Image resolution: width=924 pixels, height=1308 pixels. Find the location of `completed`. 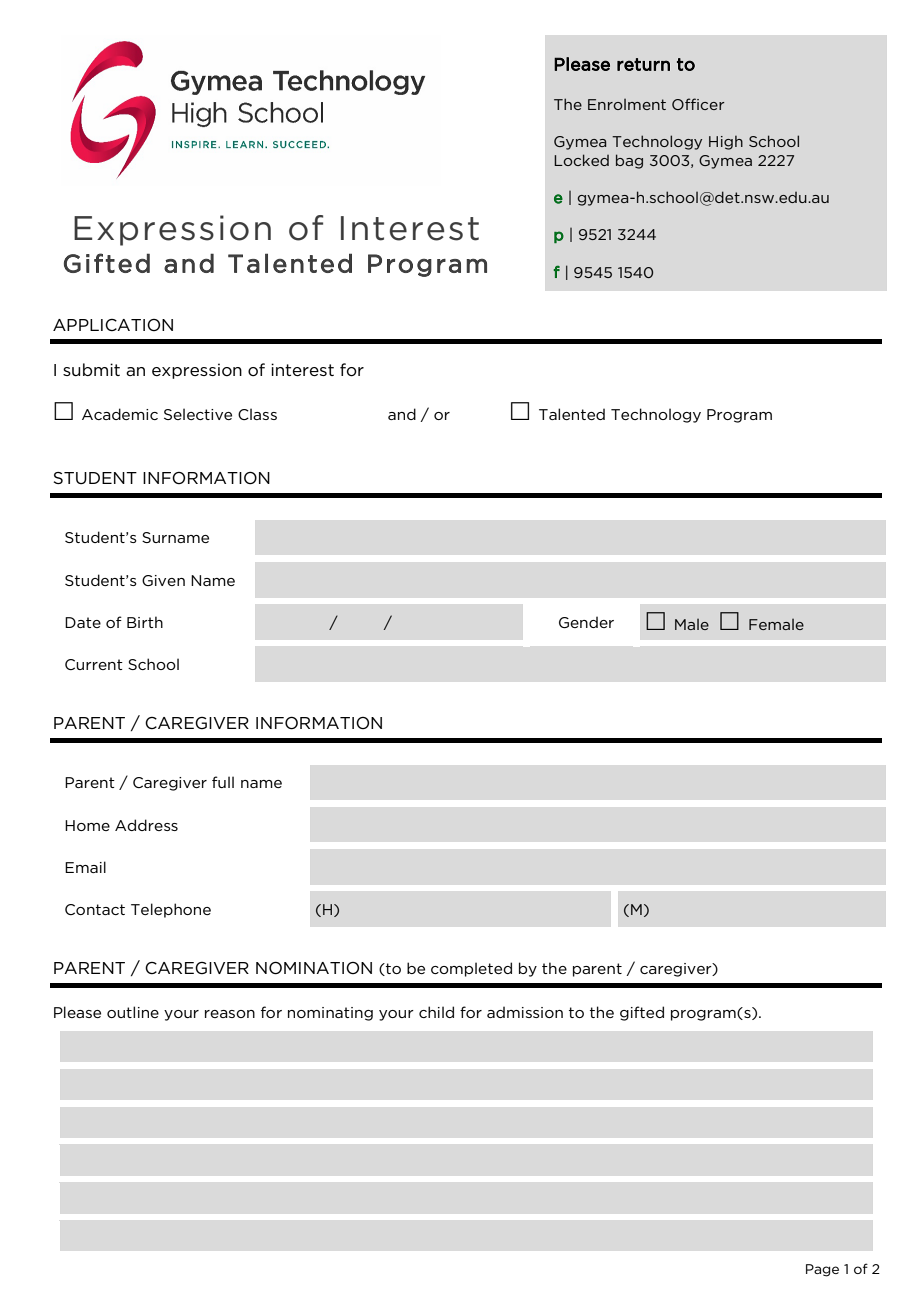

completed is located at coordinates (471, 969).
